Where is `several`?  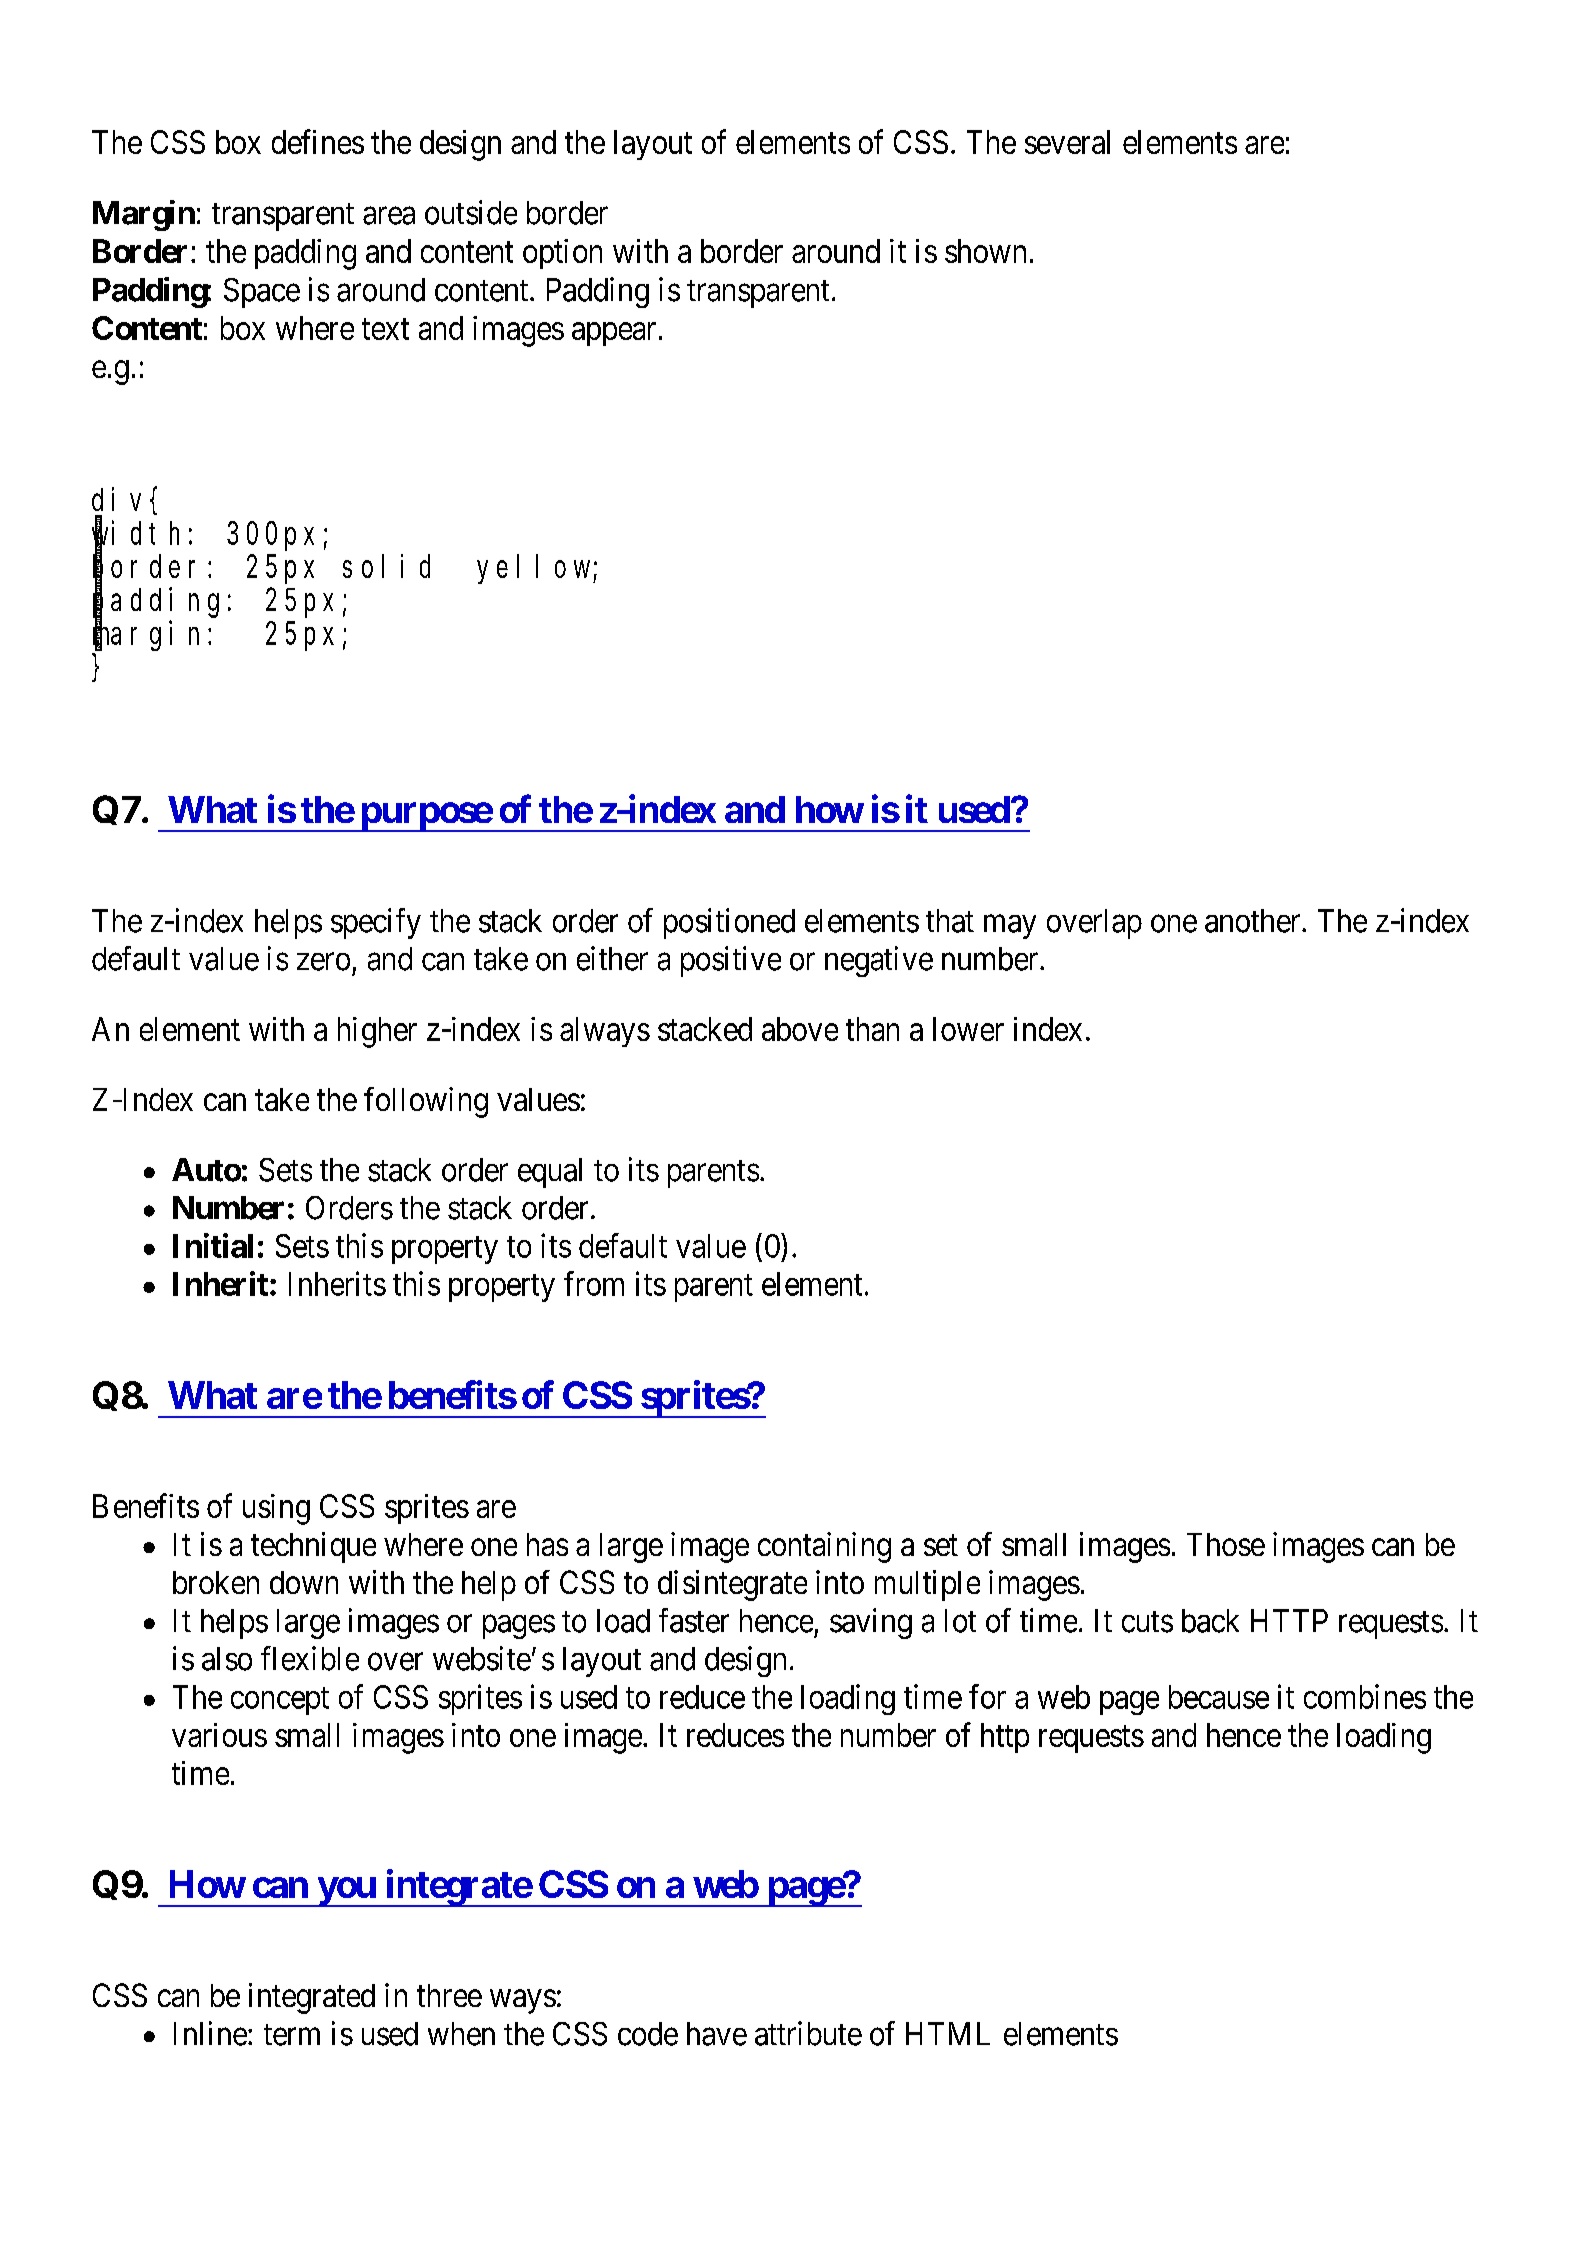 several is located at coordinates (1067, 142).
